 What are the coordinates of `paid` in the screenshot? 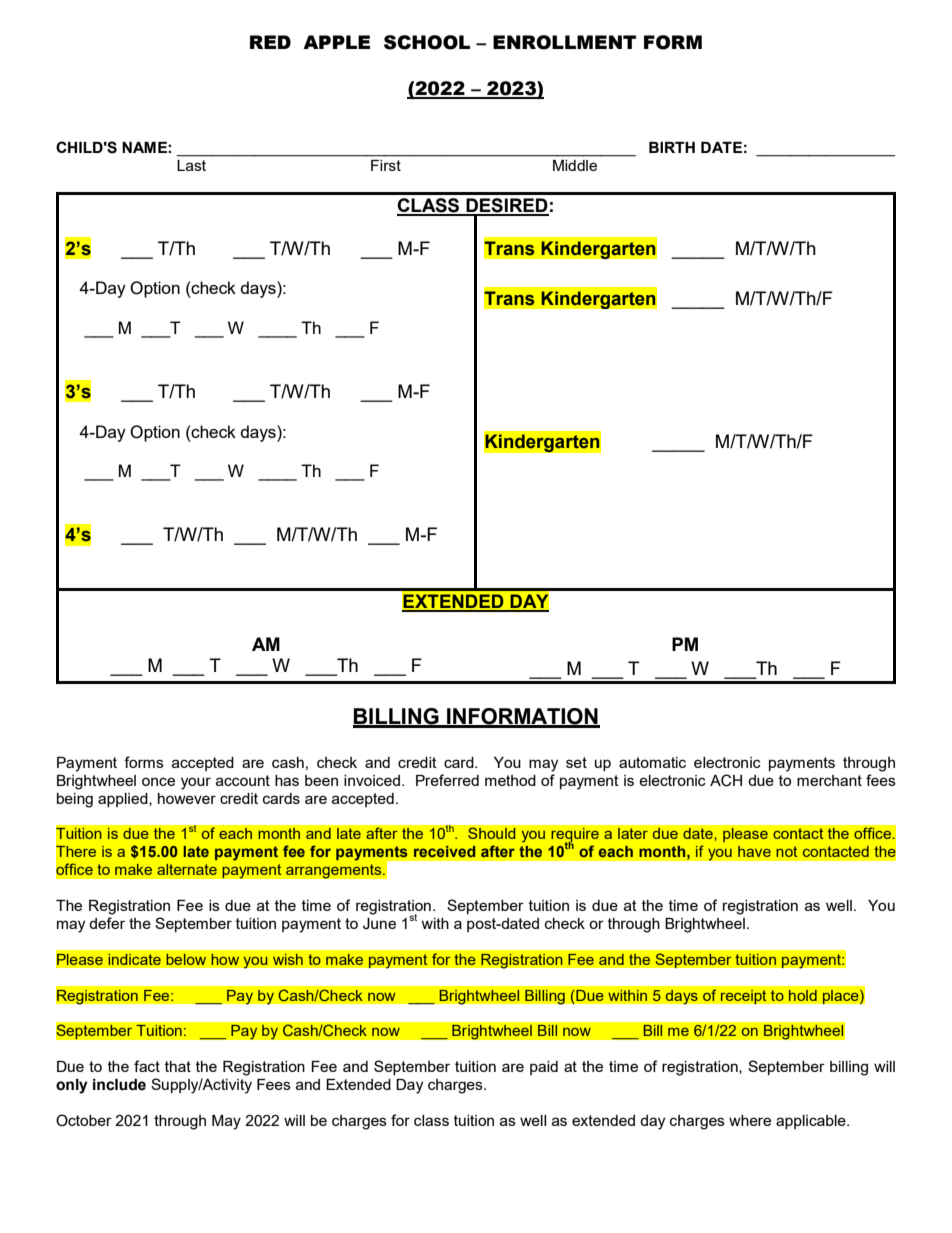 It's located at (544, 1068).
